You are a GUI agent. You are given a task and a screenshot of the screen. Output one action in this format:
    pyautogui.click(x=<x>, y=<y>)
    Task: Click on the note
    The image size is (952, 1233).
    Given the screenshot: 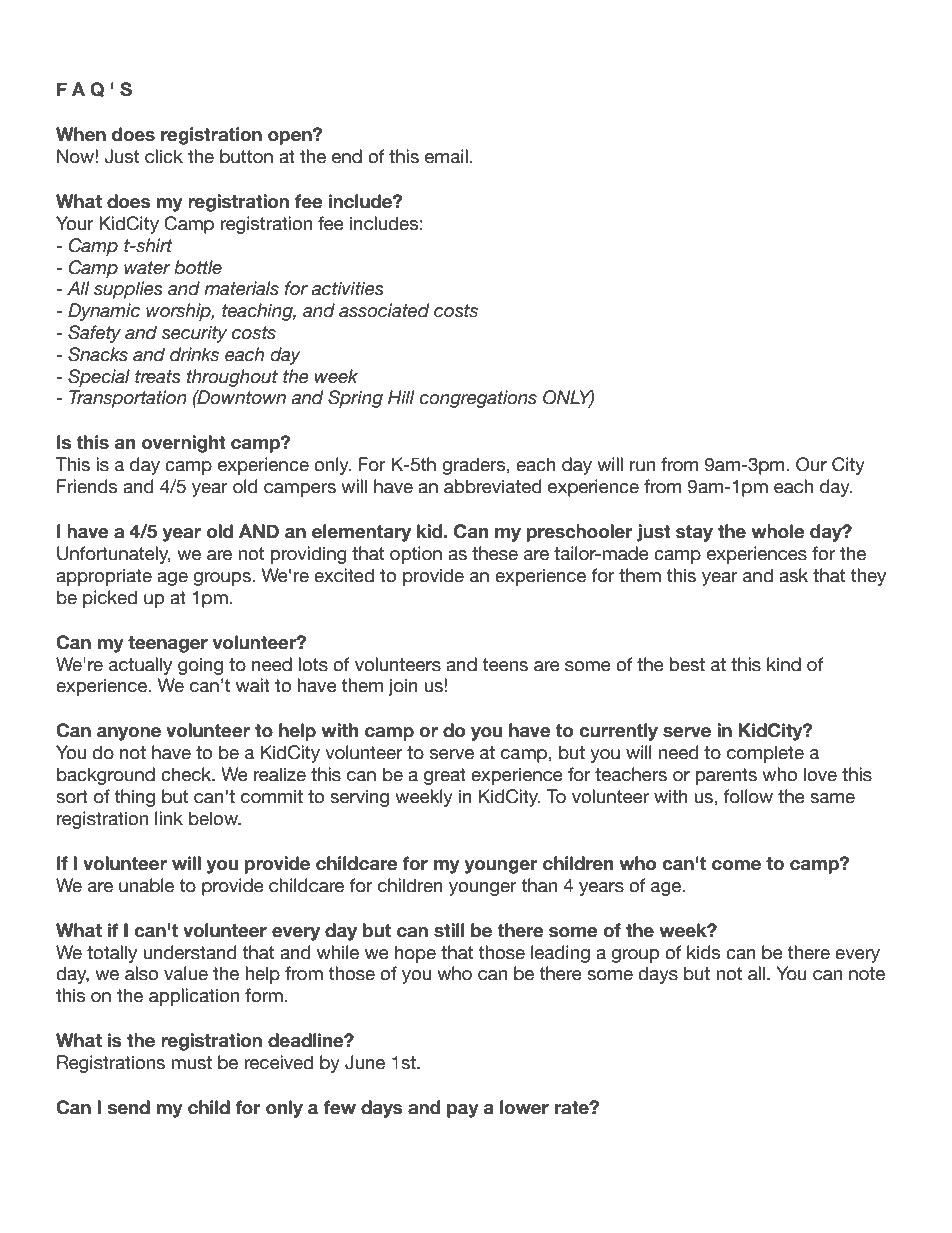 What is the action you would take?
    pyautogui.click(x=867, y=974)
